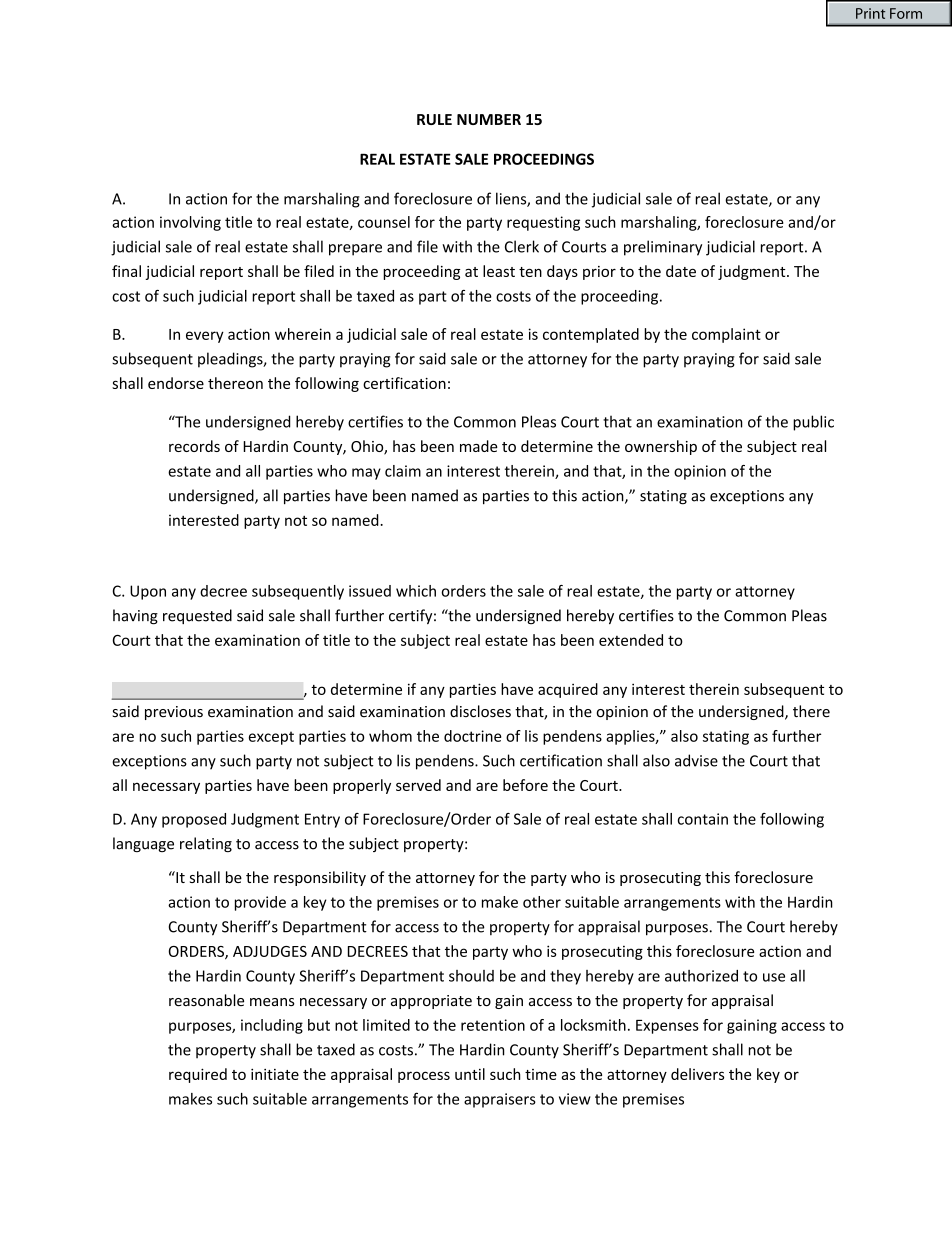 The image size is (952, 1233). I want to click on discloses, so click(480, 711).
